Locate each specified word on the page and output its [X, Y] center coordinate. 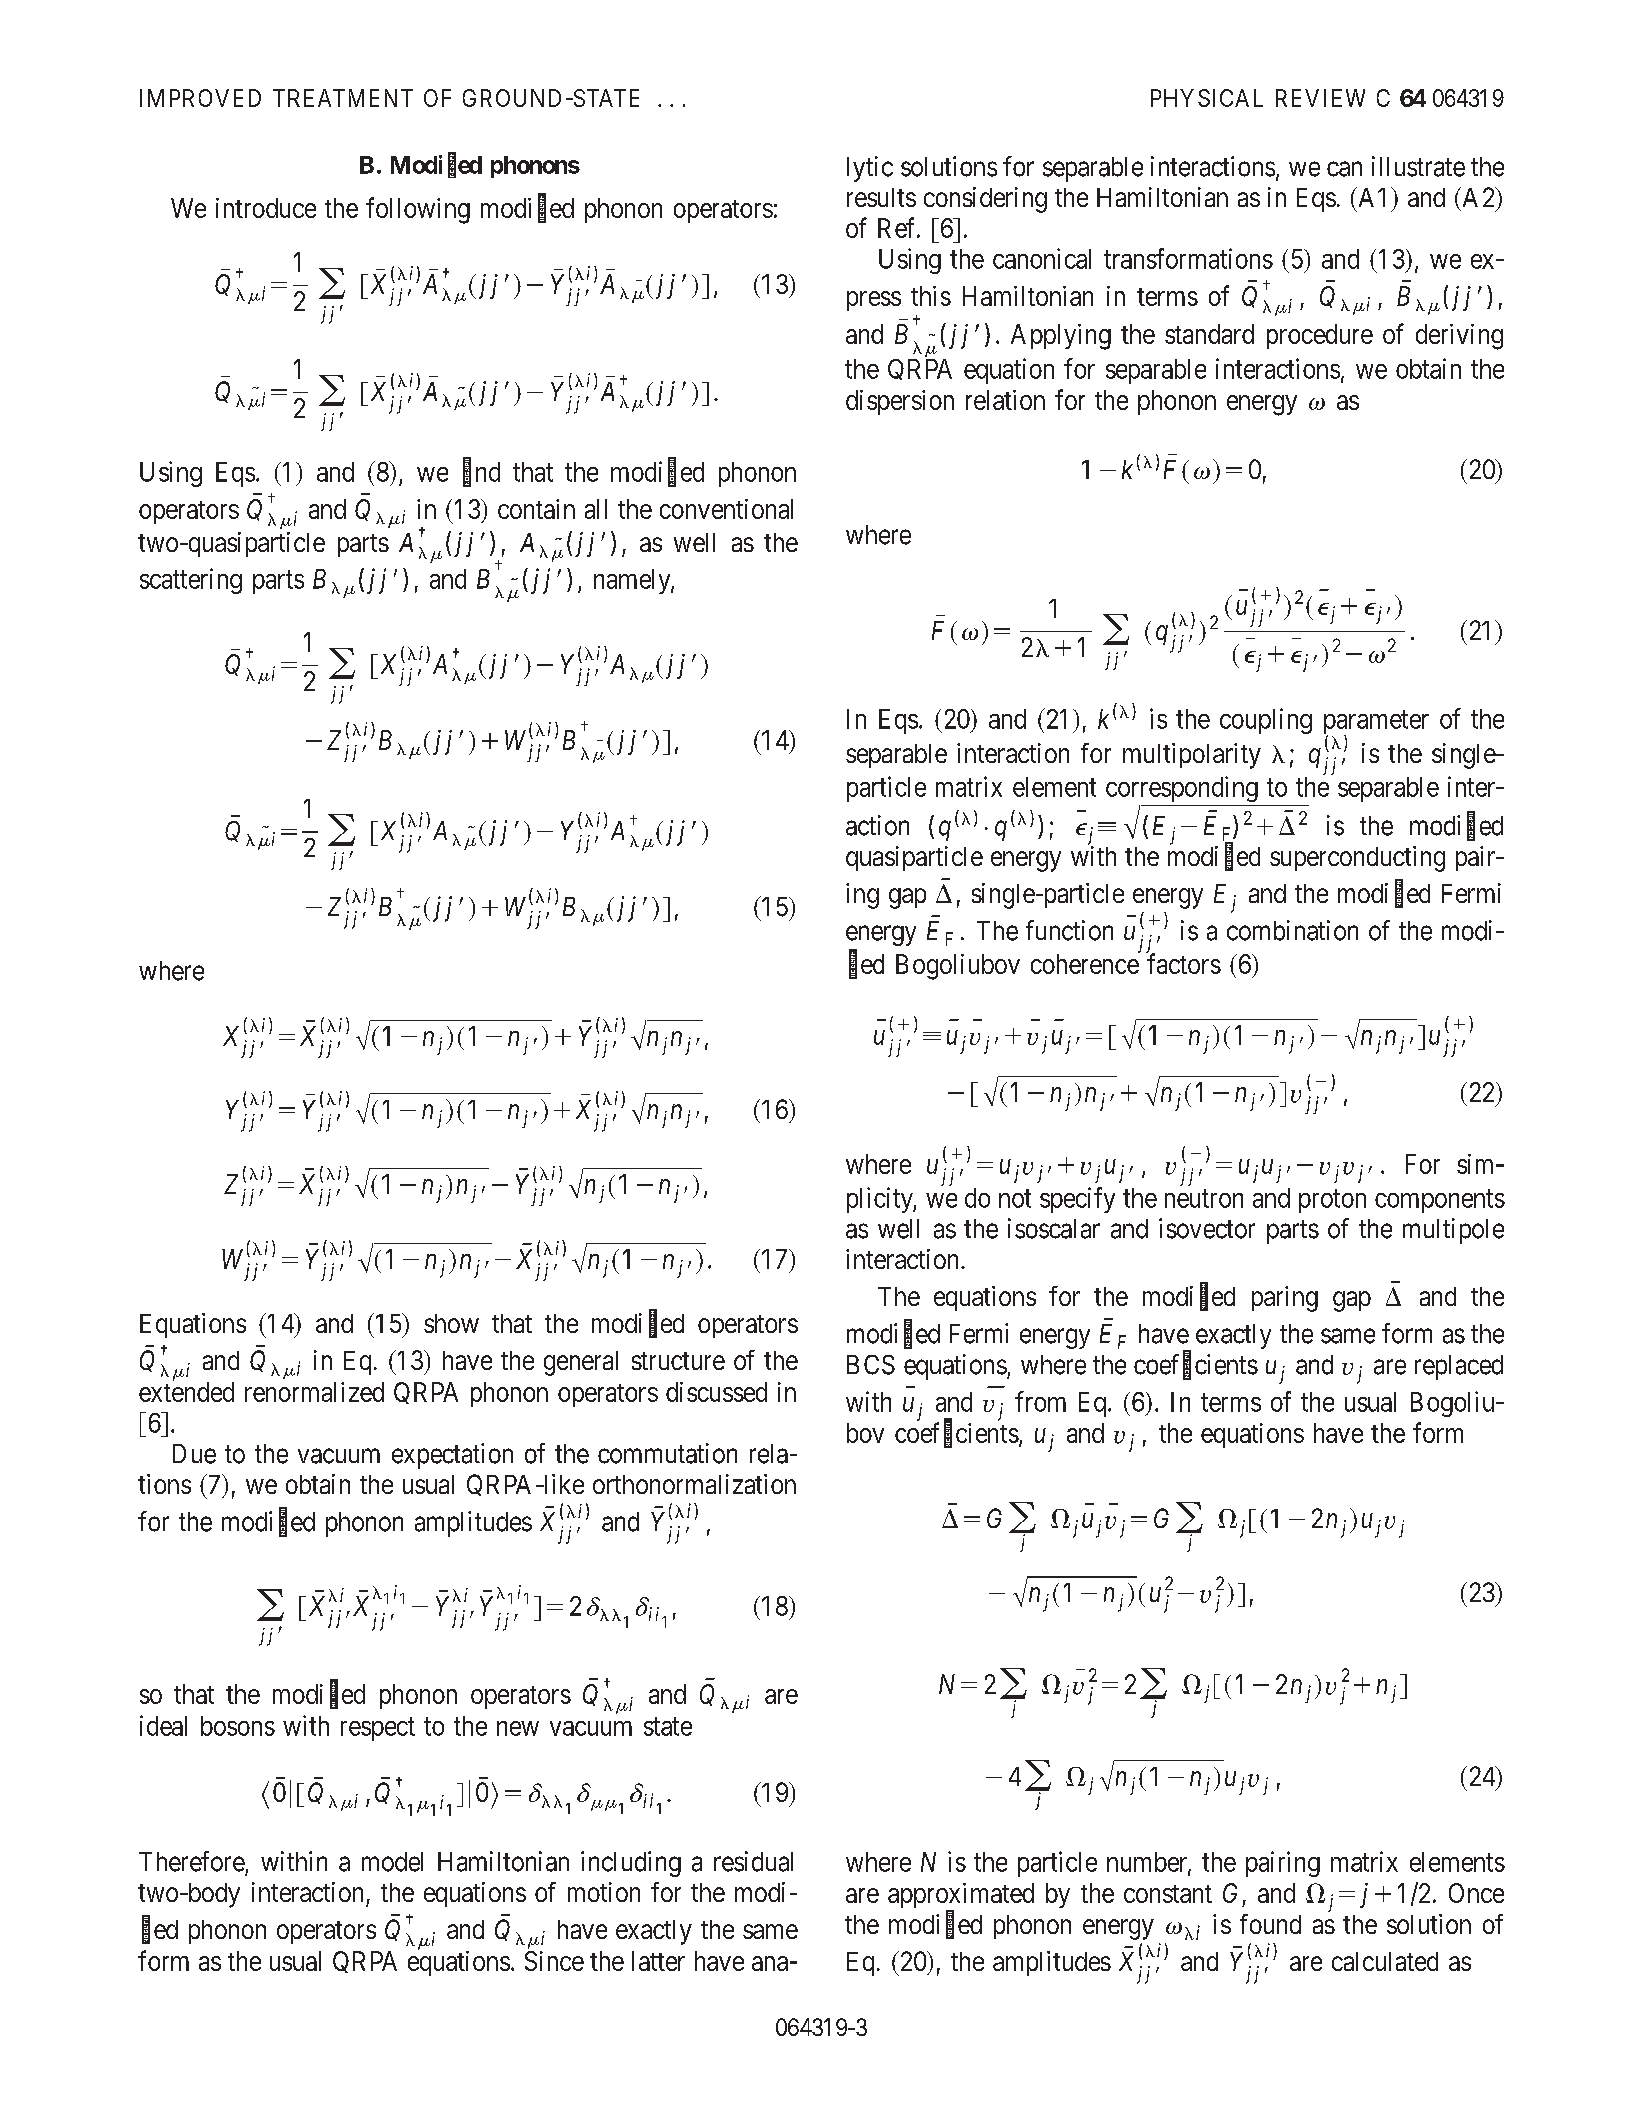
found [1270, 1924]
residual [753, 1861]
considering [985, 200]
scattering [191, 581]
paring [1285, 1299]
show [451, 1323]
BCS [871, 1365]
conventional [726, 509]
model [392, 1862]
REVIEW [1320, 98]
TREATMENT [343, 98]
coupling [1266, 721]
